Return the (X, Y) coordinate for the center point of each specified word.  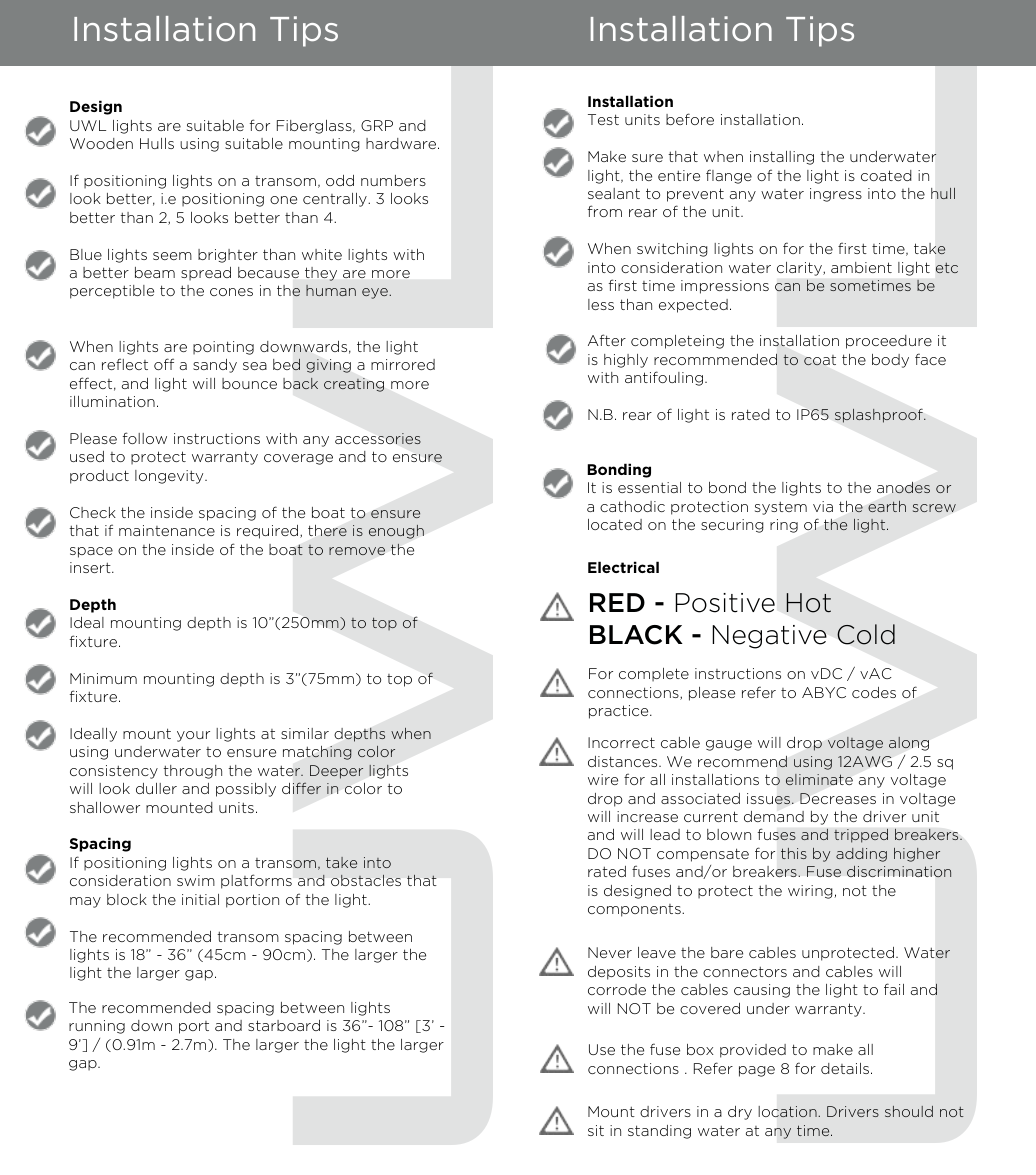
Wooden (101, 143)
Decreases (838, 798)
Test (603, 119)
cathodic (632, 506)
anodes (903, 487)
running (97, 1027)
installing (782, 158)
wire (603, 779)
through (192, 772)
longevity (170, 477)
